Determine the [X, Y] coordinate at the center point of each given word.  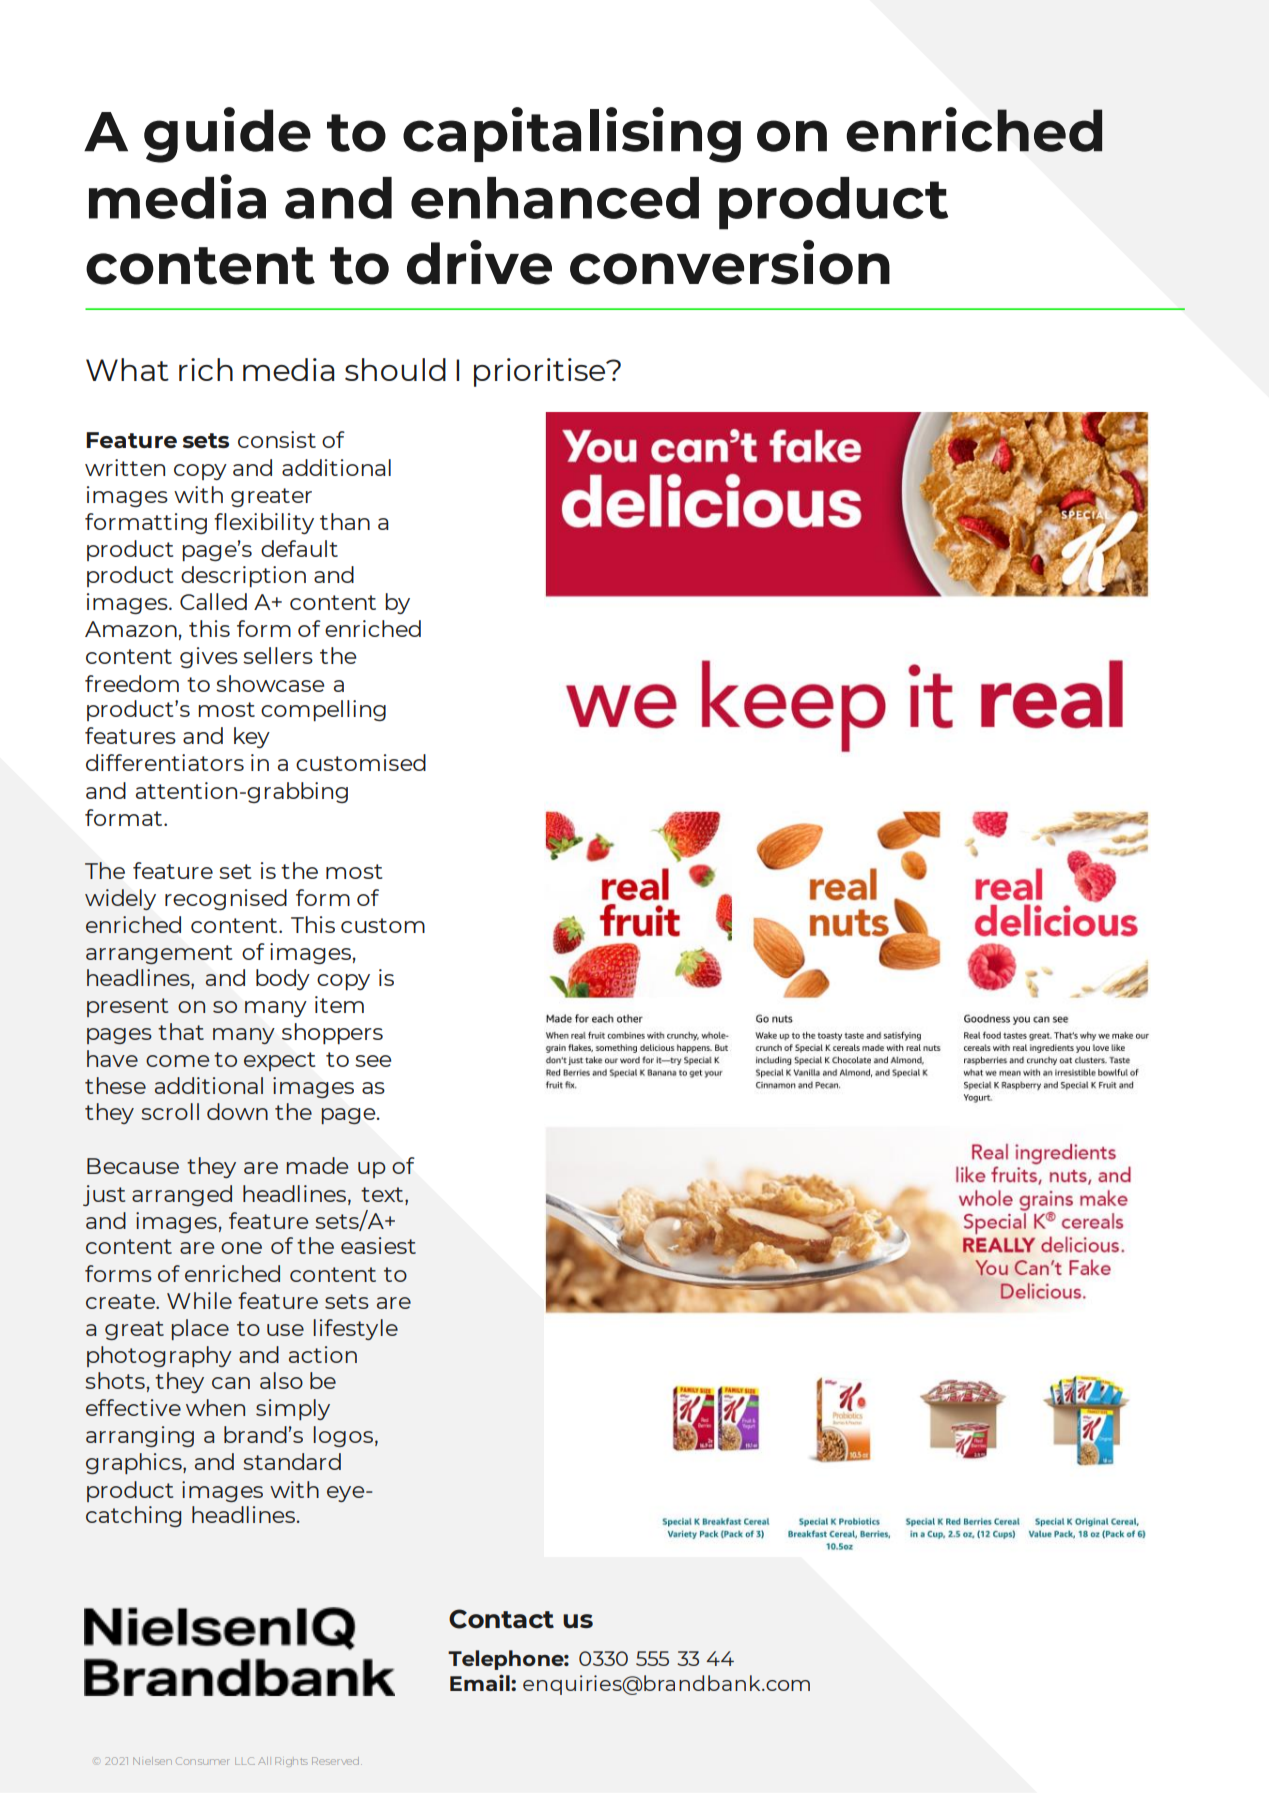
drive [479, 262]
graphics [135, 1463]
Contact [501, 1619]
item [339, 1004]
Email [481, 1682]
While [199, 1300]
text [383, 1194]
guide [227, 135]
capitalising [572, 135]
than [345, 521]
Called [213, 601]
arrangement [159, 954]
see [373, 1061]
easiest [378, 1245]
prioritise [541, 372]
